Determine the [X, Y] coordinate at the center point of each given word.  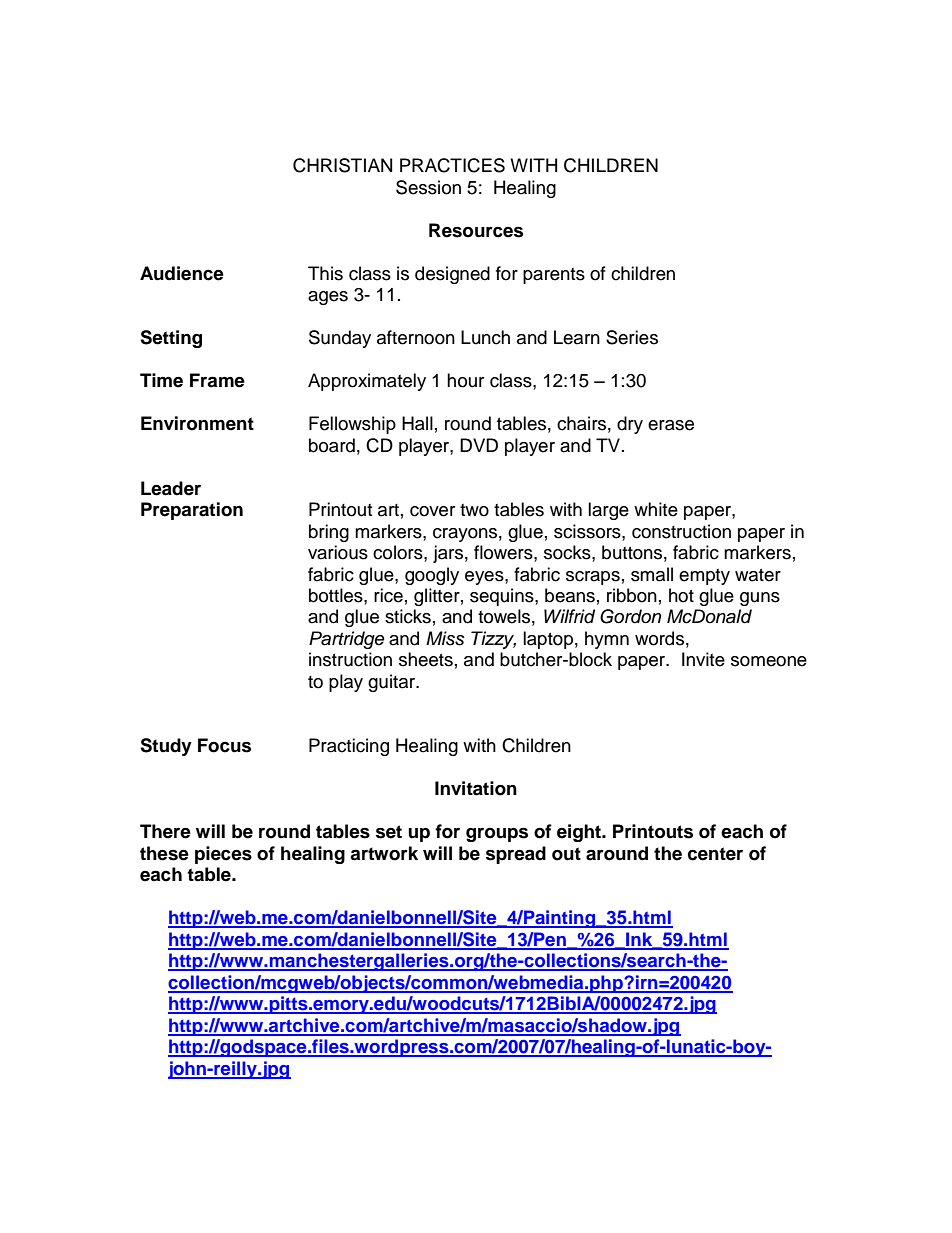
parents [554, 276]
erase [671, 425]
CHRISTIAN [342, 165]
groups [497, 835]
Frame [217, 380]
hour [465, 380]
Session [428, 187]
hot [681, 595]
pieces [223, 855]
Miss [445, 638]
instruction [350, 659]
